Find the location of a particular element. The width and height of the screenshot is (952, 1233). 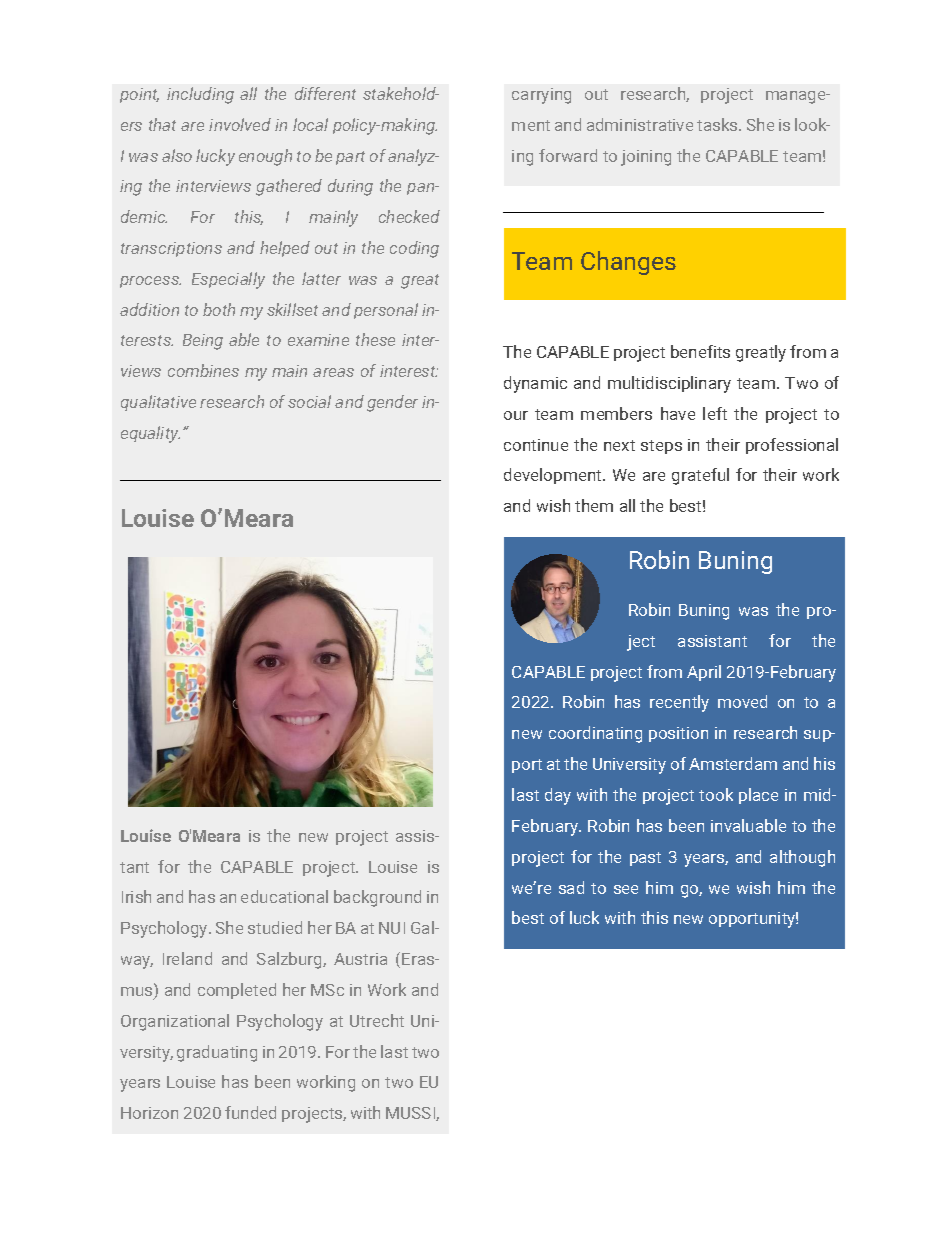

funded is located at coordinates (250, 1112).
